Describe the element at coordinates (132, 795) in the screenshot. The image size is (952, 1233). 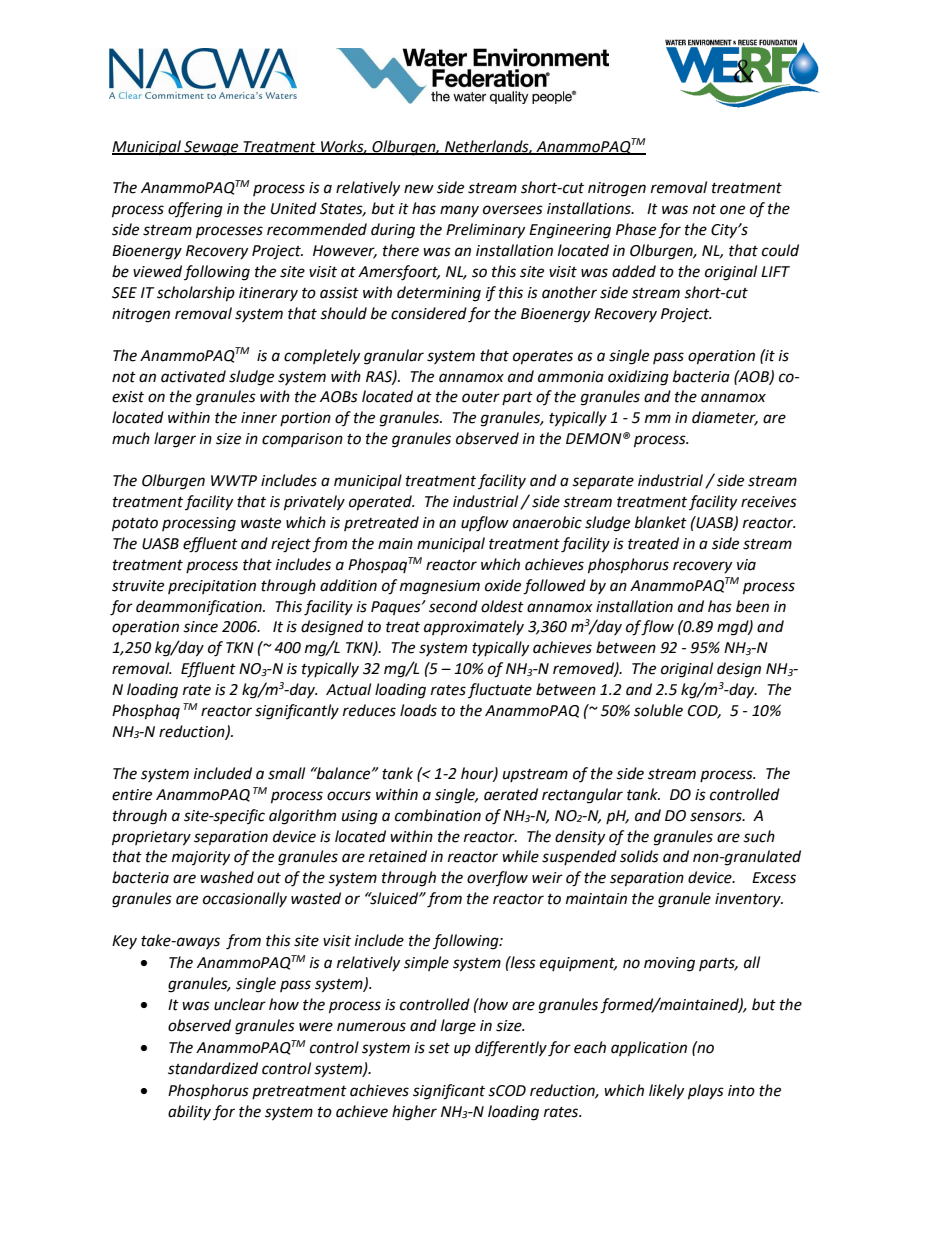
I see `entire` at that location.
